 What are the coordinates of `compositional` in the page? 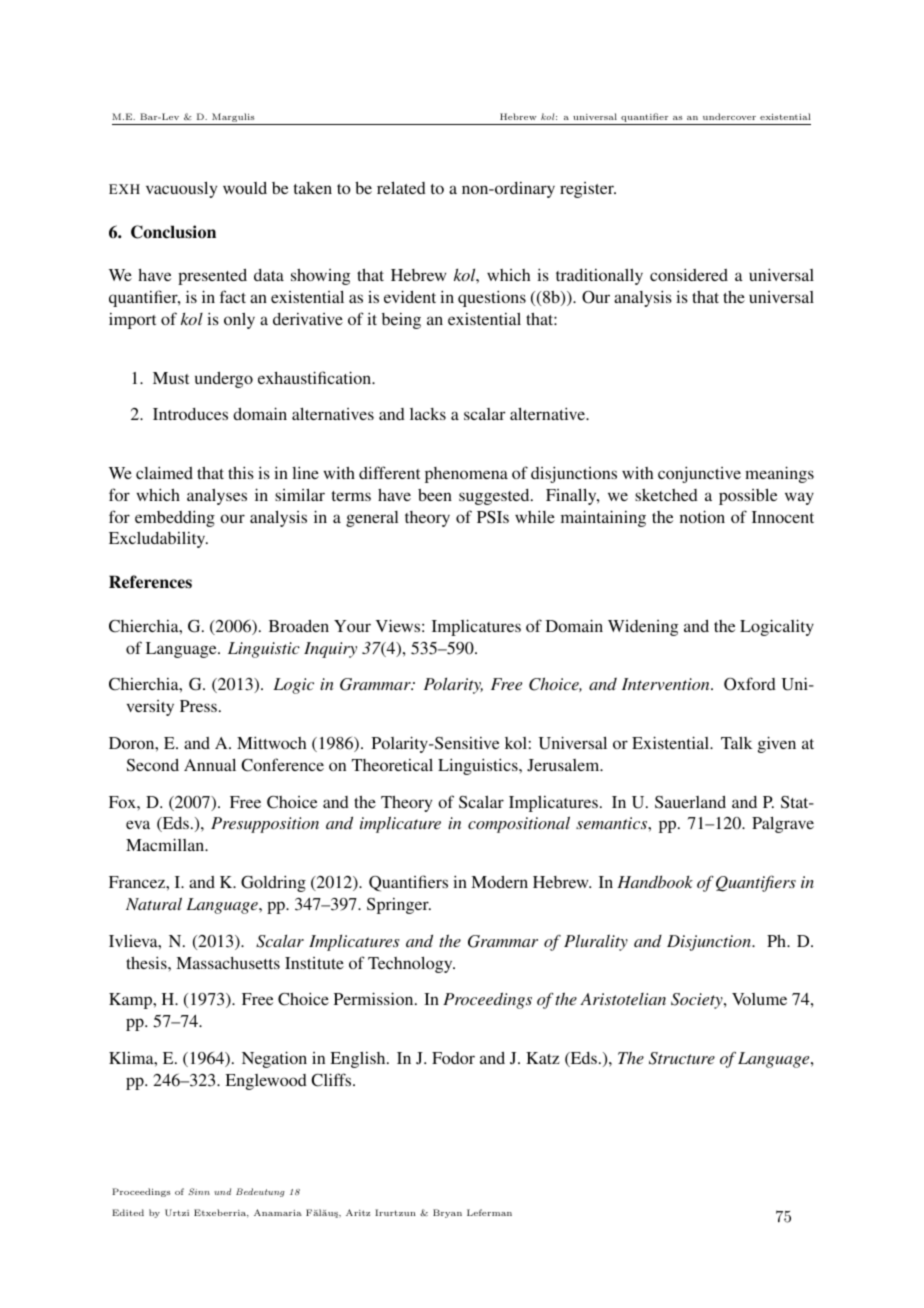 It's located at (519, 824).
